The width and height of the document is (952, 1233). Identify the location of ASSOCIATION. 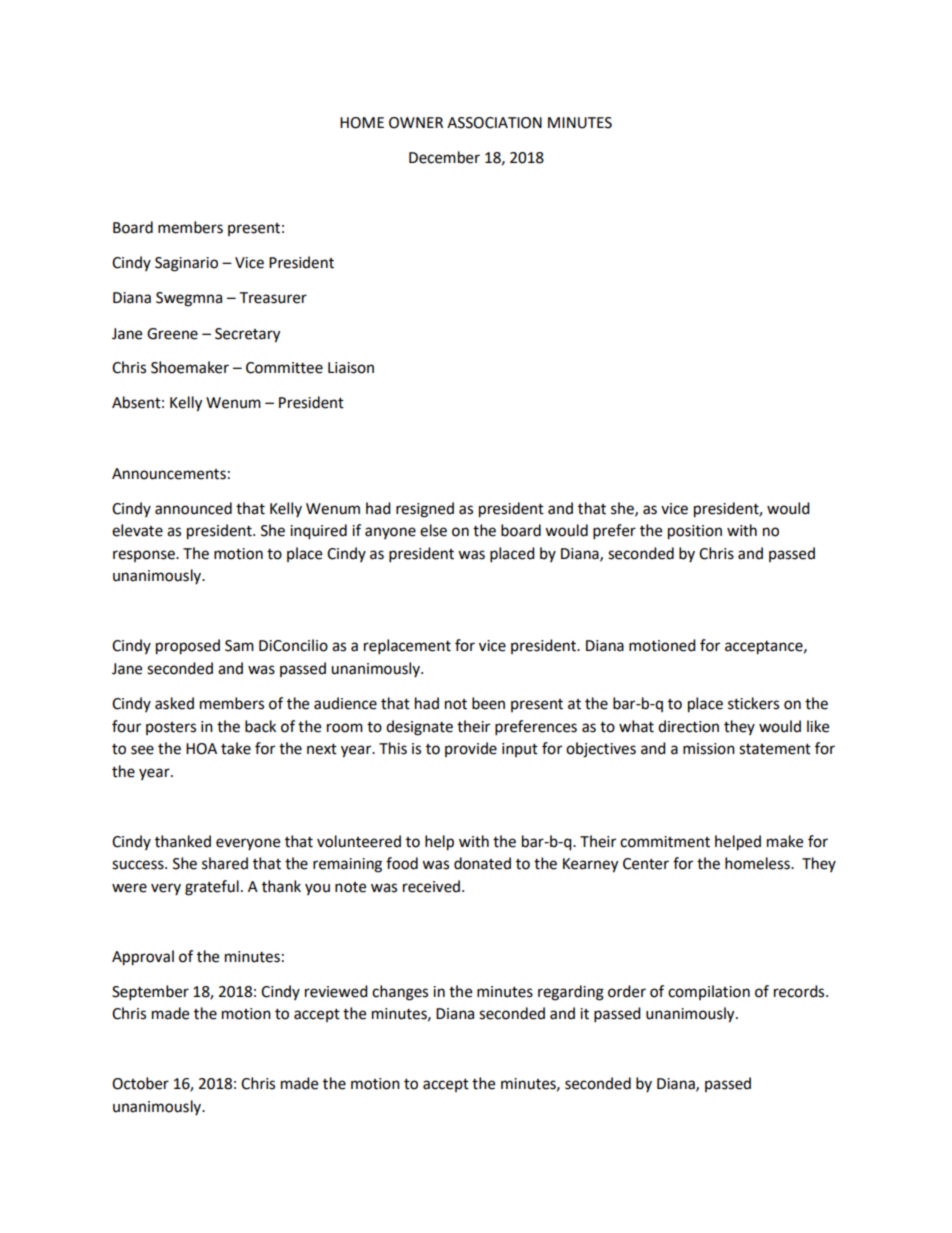
(494, 123).
